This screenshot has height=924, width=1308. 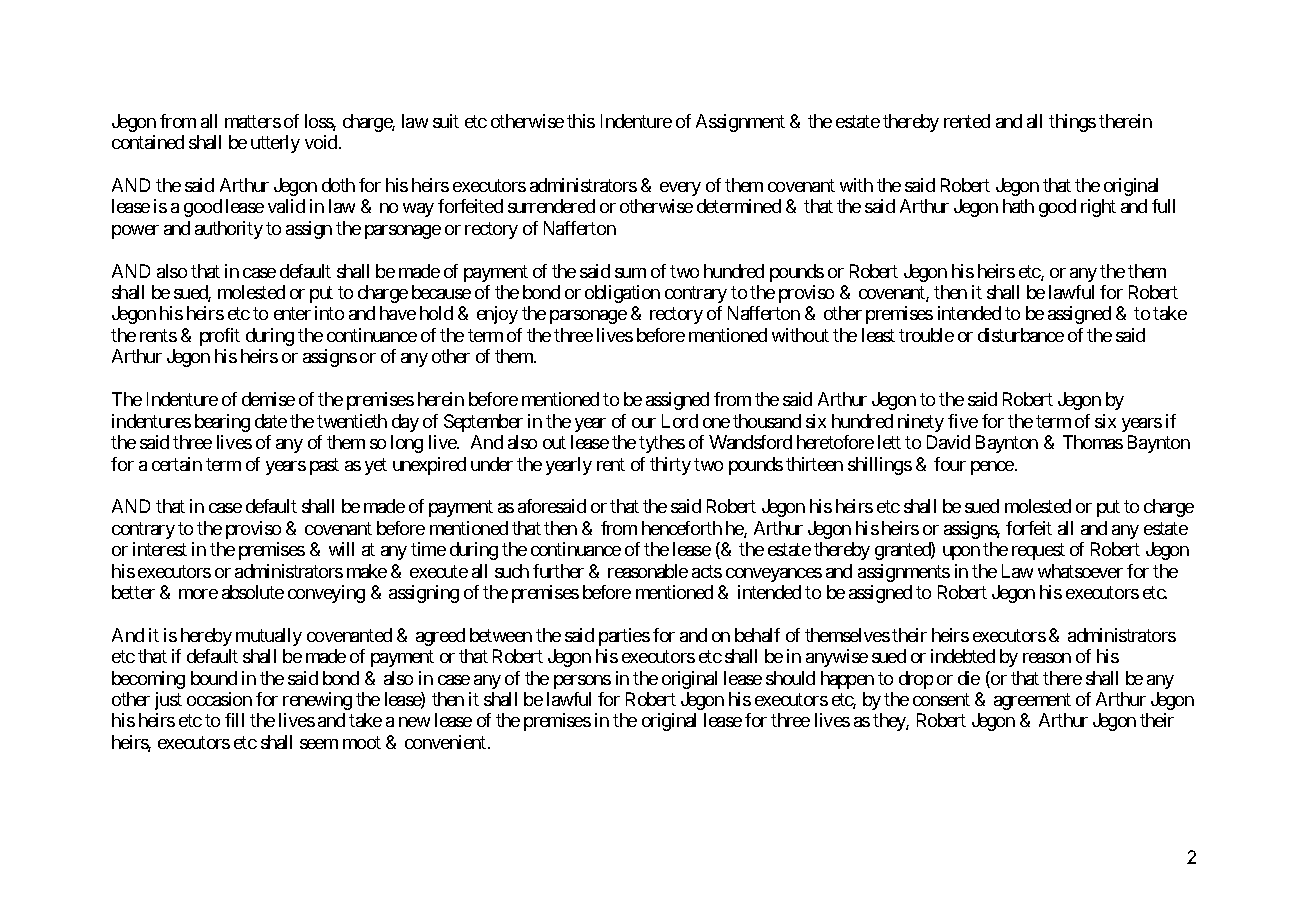 What do you see at coordinates (275, 144) in the screenshot?
I see `utterly` at bounding box center [275, 144].
